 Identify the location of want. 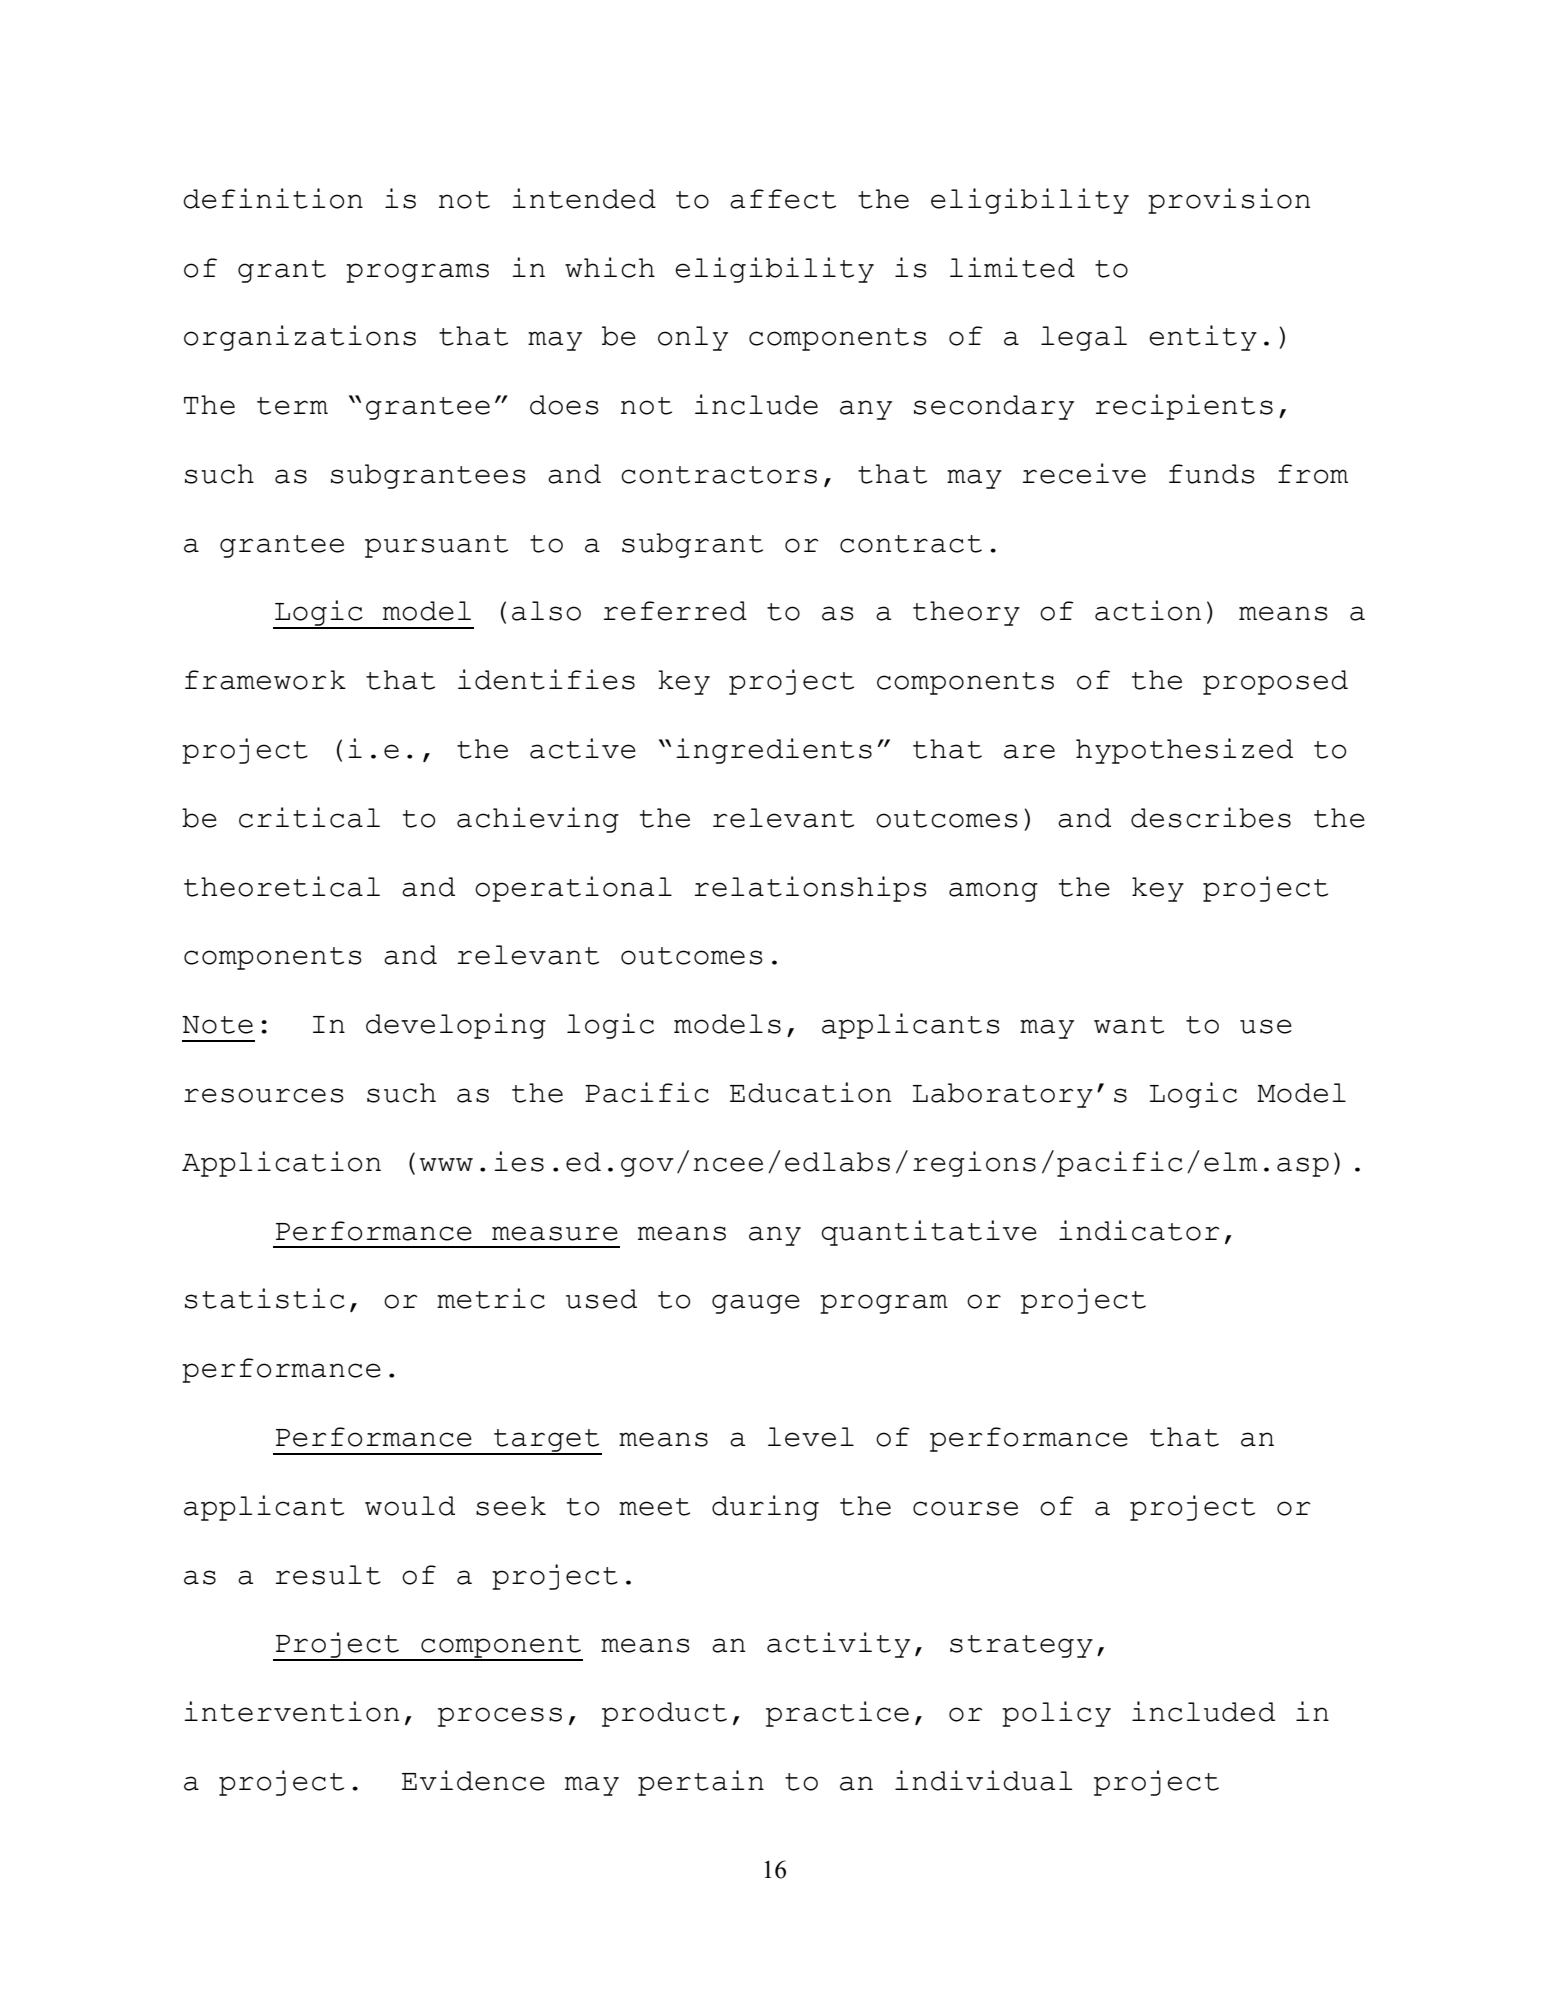
(1129, 1025).
